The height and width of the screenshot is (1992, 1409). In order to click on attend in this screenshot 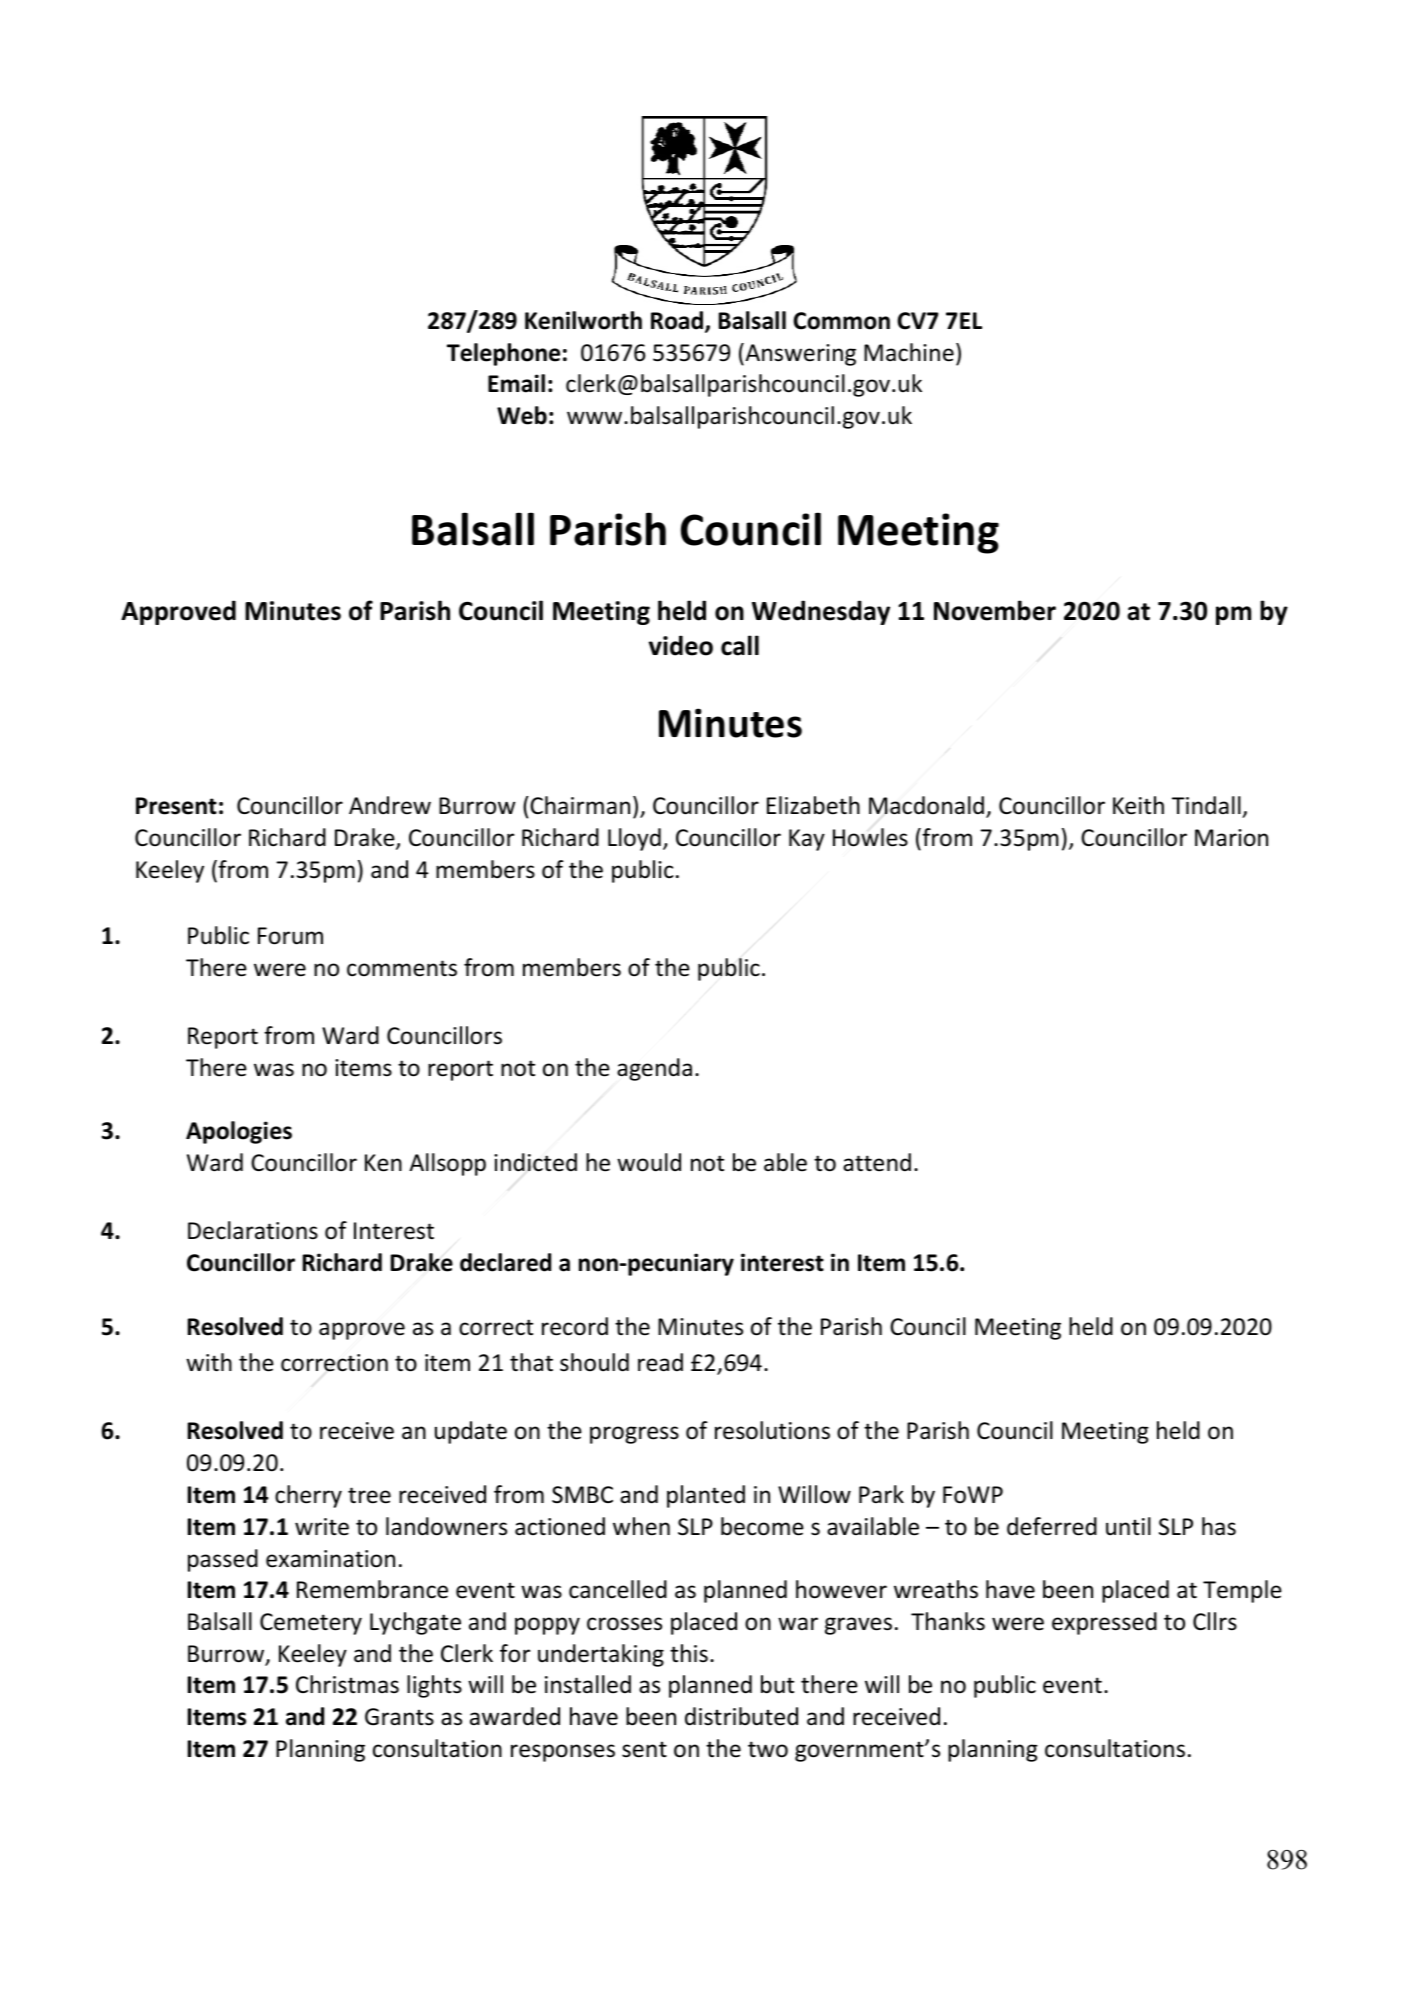, I will do `click(877, 1162)`.
